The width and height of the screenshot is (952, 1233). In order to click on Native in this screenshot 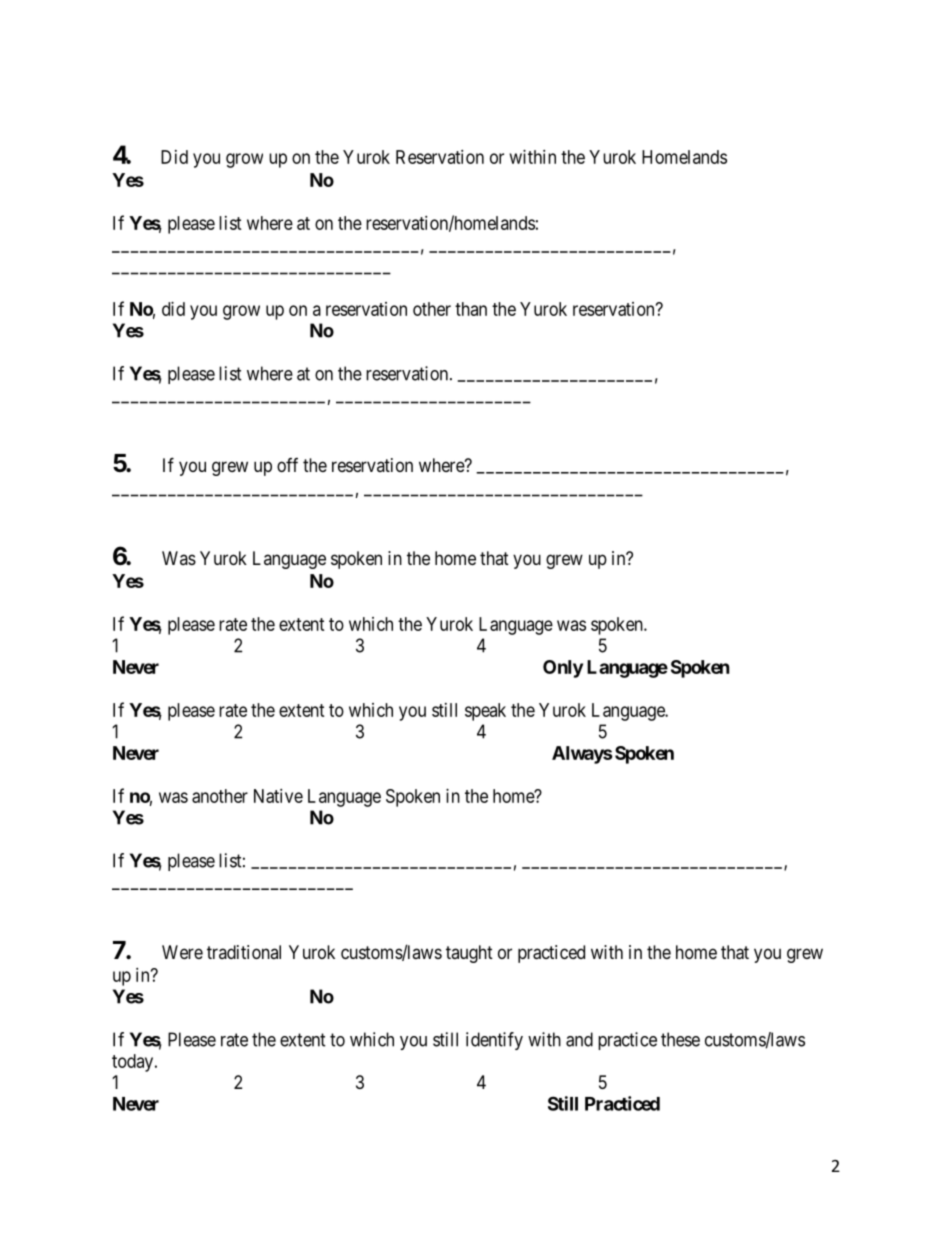, I will do `click(278, 796)`.
